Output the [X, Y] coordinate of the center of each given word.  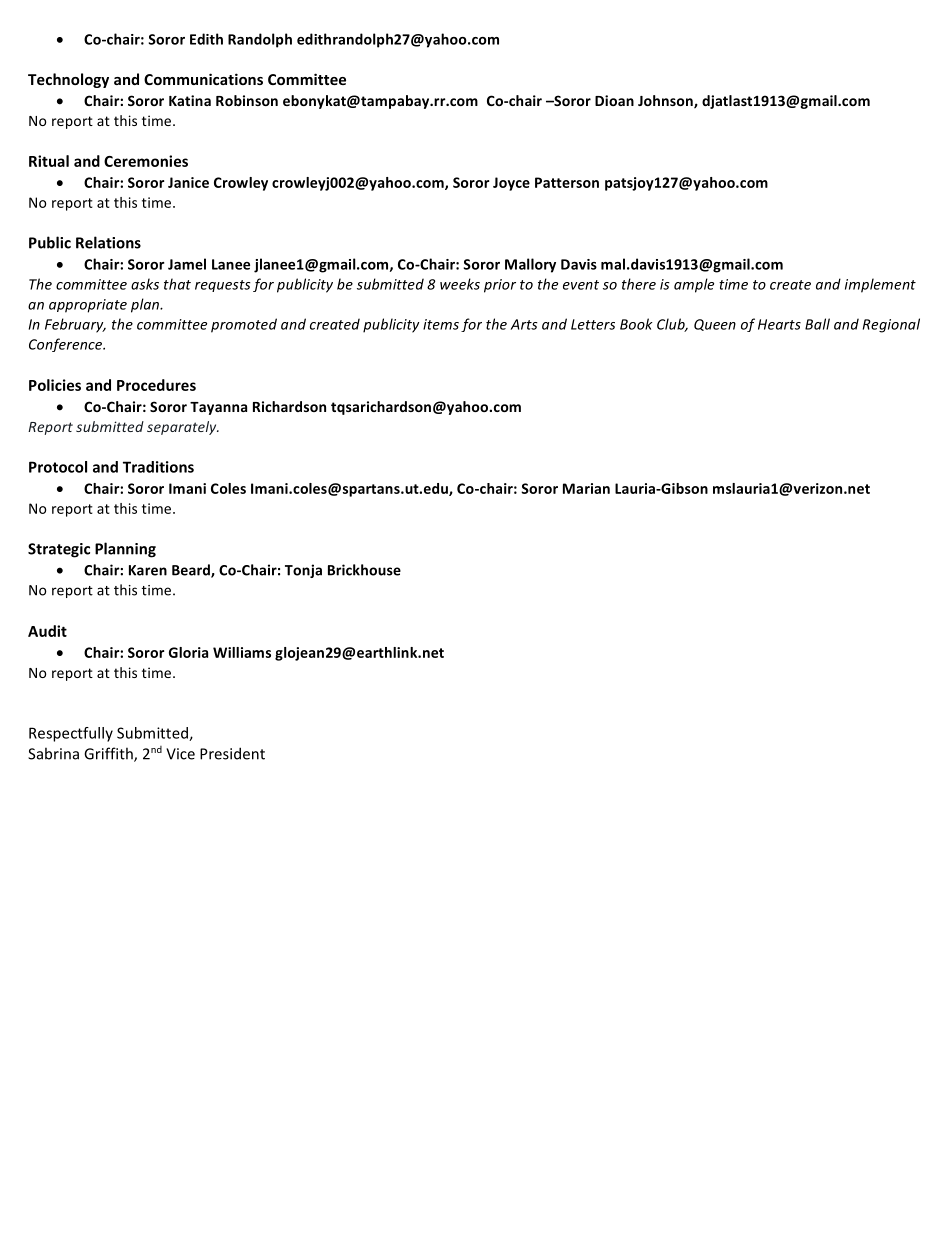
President [232, 753]
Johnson [666, 102]
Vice [180, 754]
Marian [586, 488]
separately [183, 428]
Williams [242, 652]
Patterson [567, 182]
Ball [817, 324]
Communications [203, 79]
